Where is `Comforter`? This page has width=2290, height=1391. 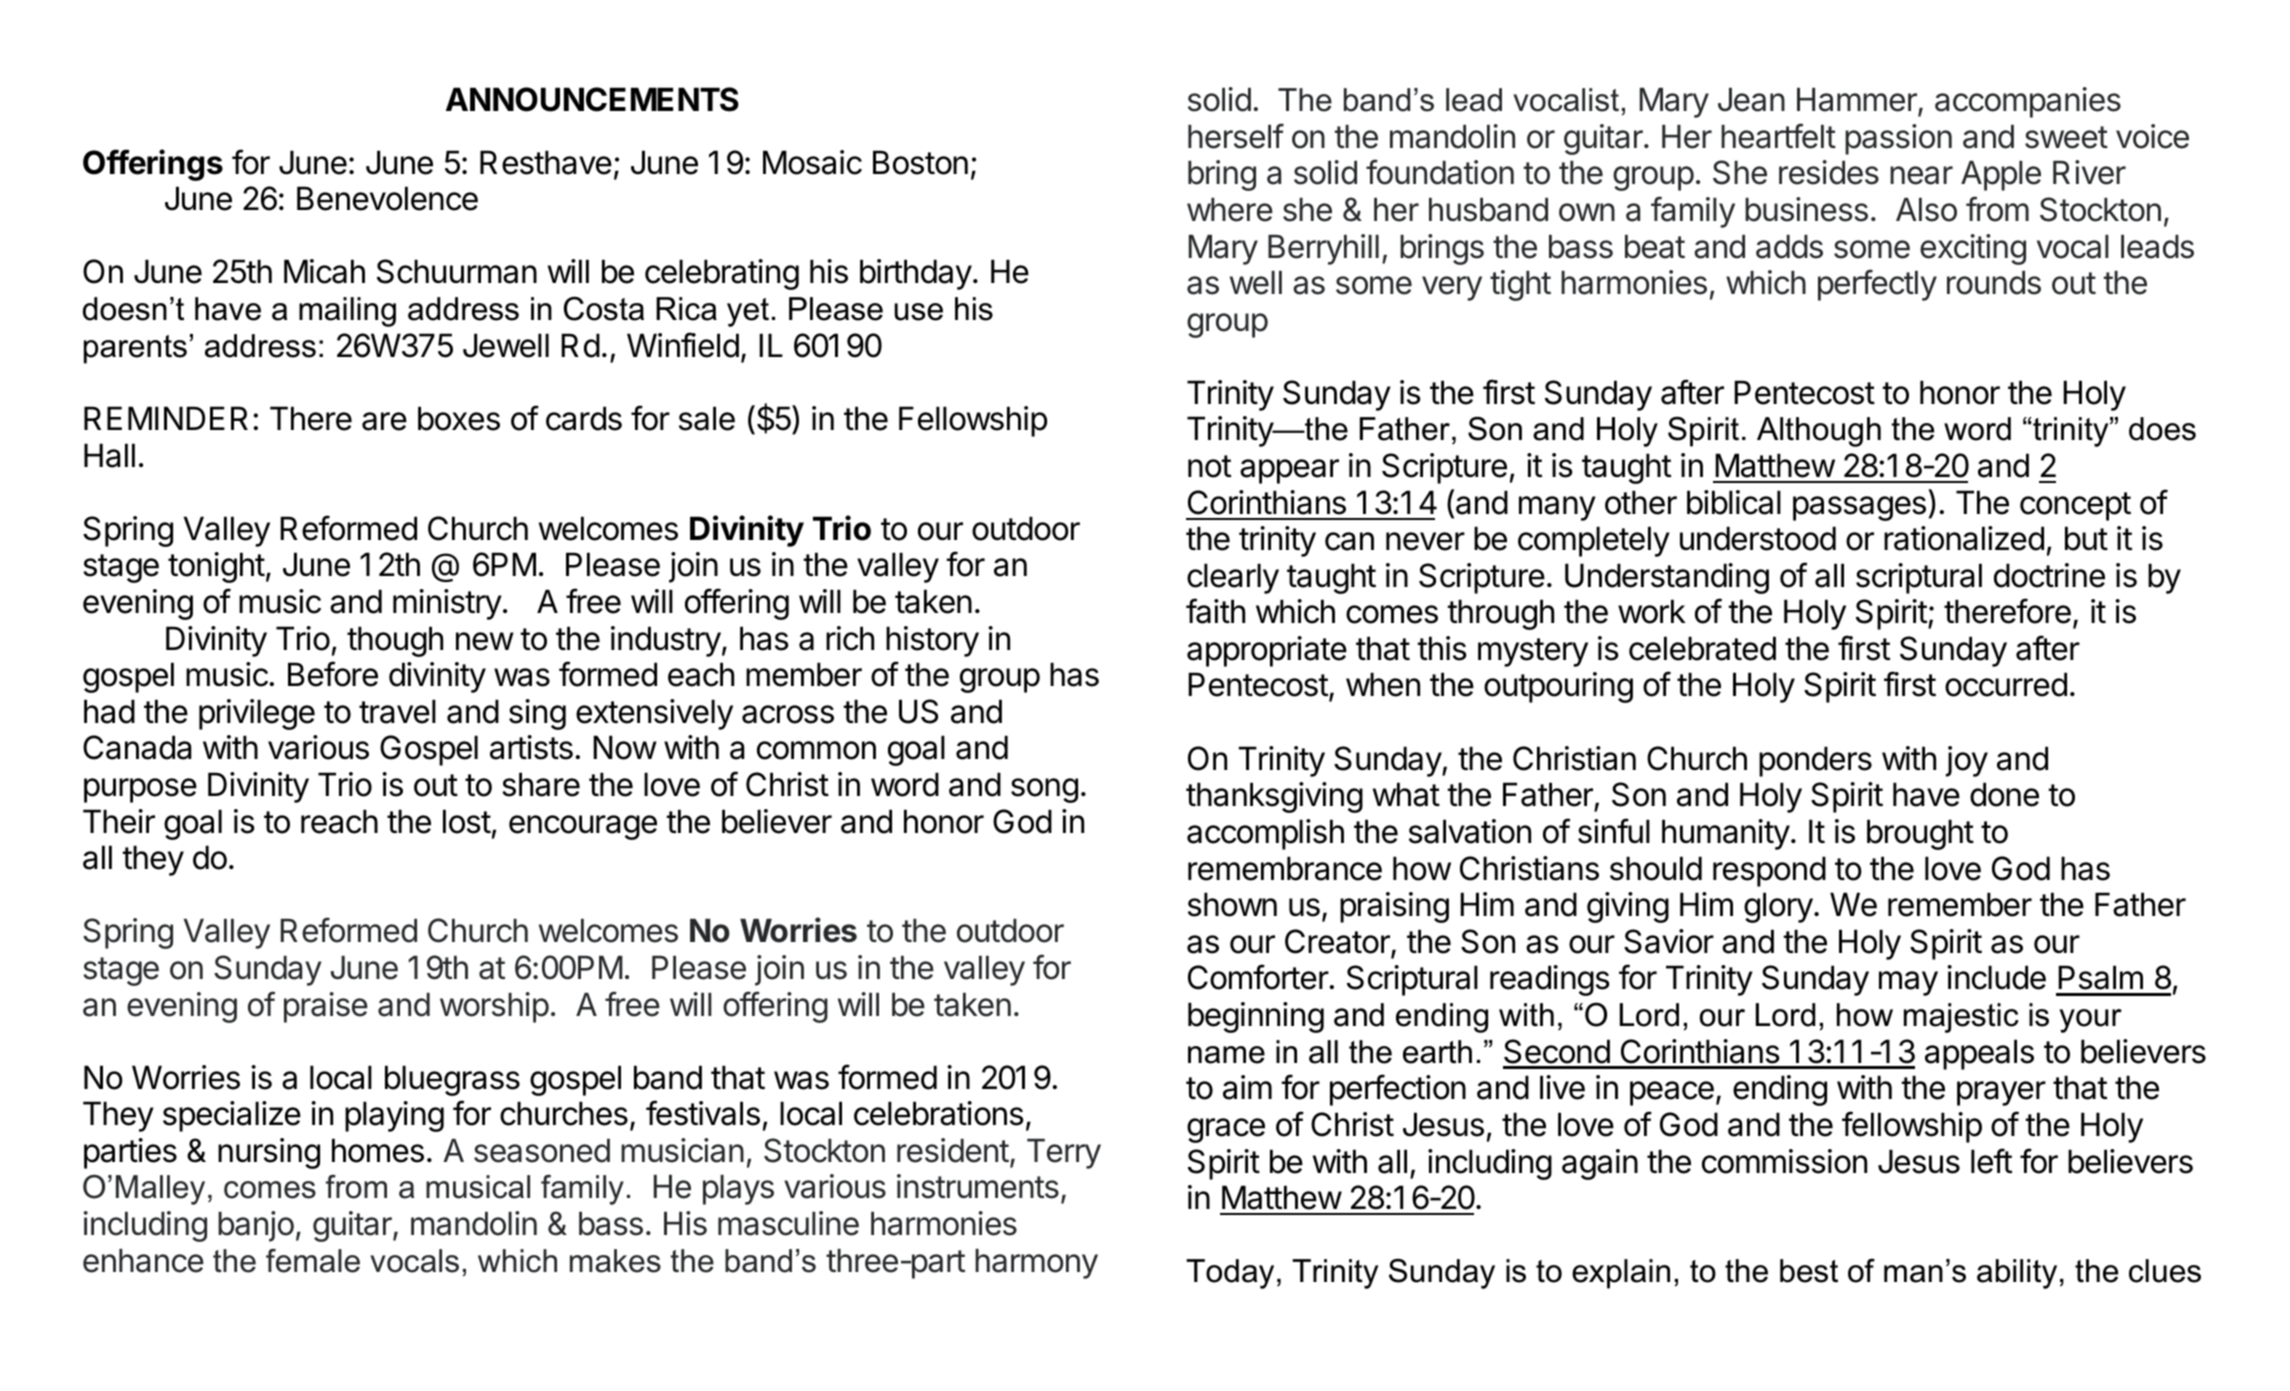
Comforter is located at coordinates (1258, 977).
